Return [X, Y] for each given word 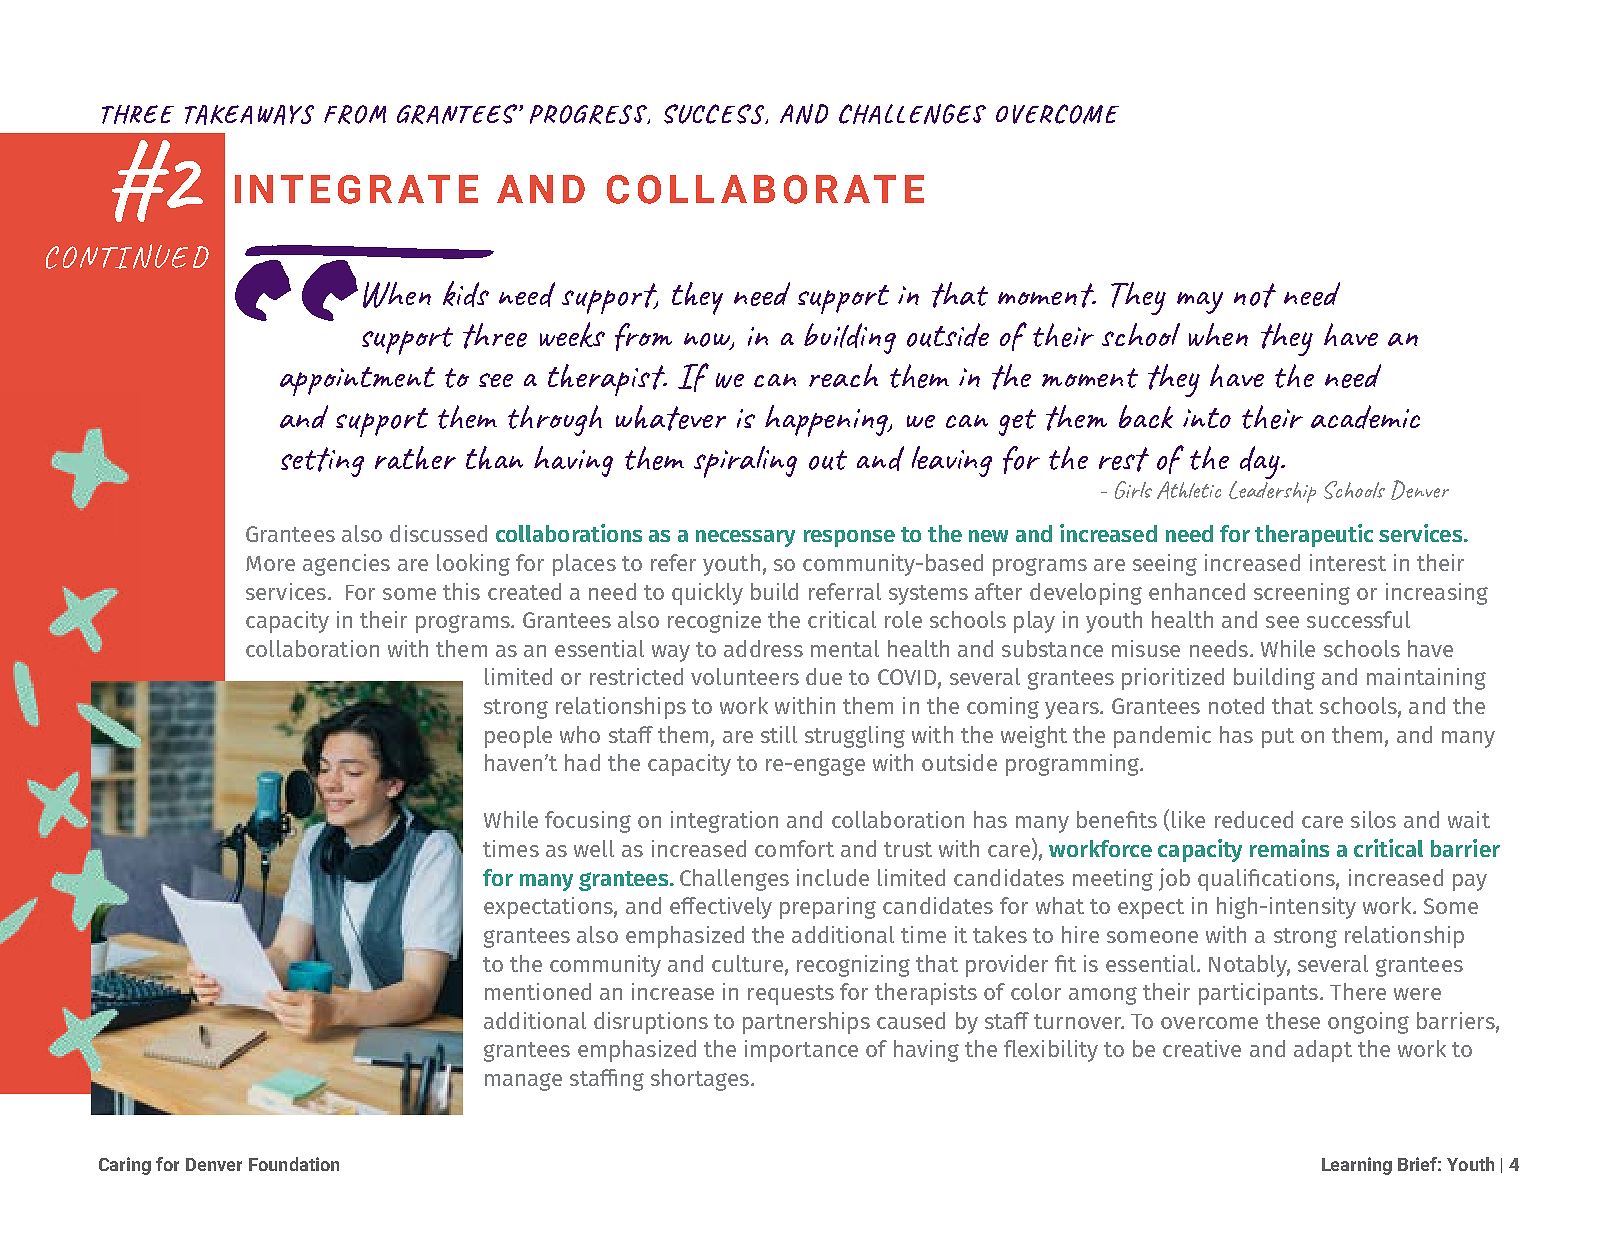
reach [843, 375]
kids [466, 294]
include [833, 877]
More [270, 563]
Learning [1357, 1166]
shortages [700, 1080]
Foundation [294, 1164]
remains [1289, 848]
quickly [707, 594]
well [594, 848]
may [1200, 303]
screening [1302, 594]
